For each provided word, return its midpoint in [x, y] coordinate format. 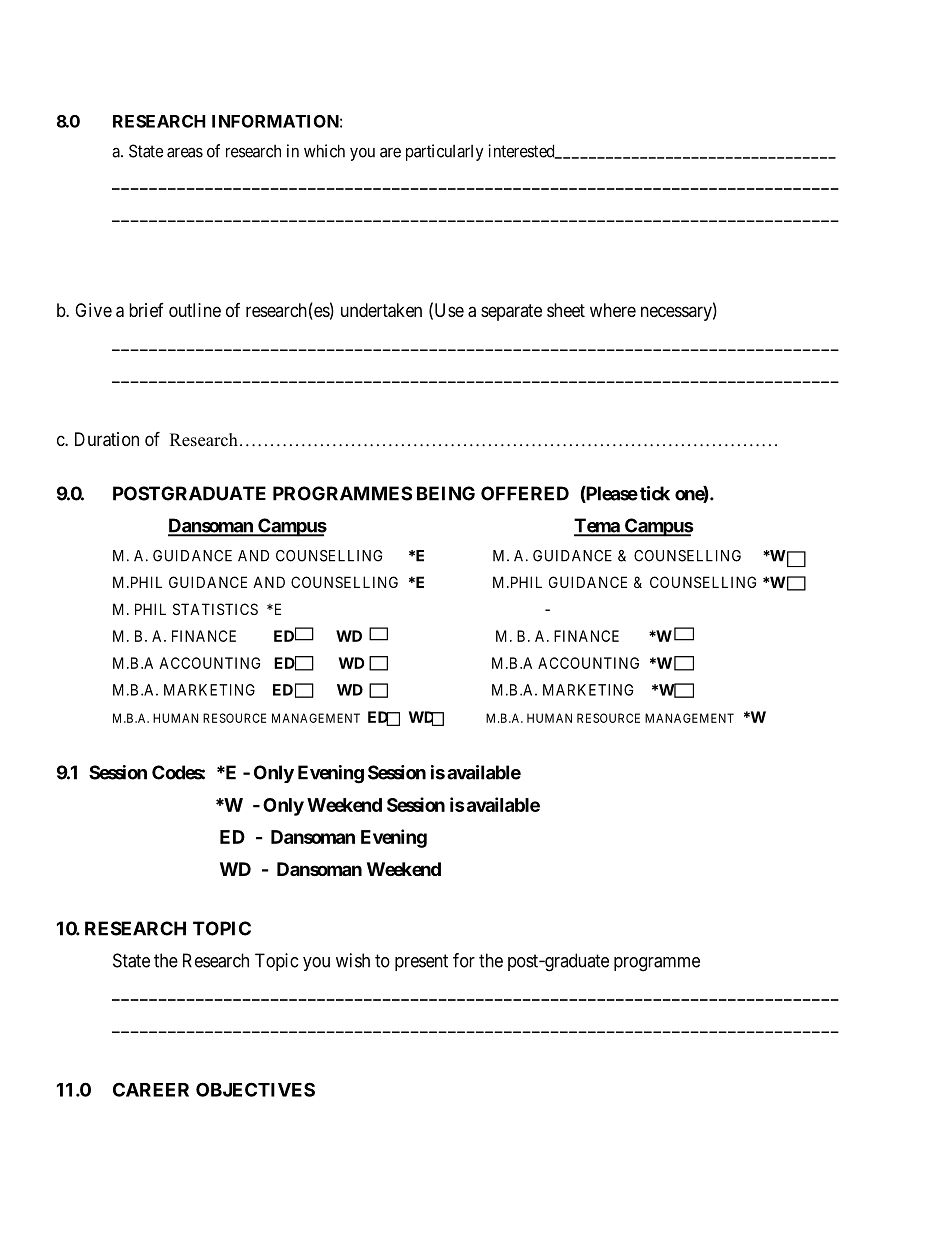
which [324, 151]
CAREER [151, 1089]
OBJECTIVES [255, 1089]
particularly [445, 152]
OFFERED [525, 493]
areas [185, 152]
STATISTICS [215, 609]
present [421, 962]
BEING [446, 493]
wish [353, 960]
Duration [107, 439]
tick [655, 493]
